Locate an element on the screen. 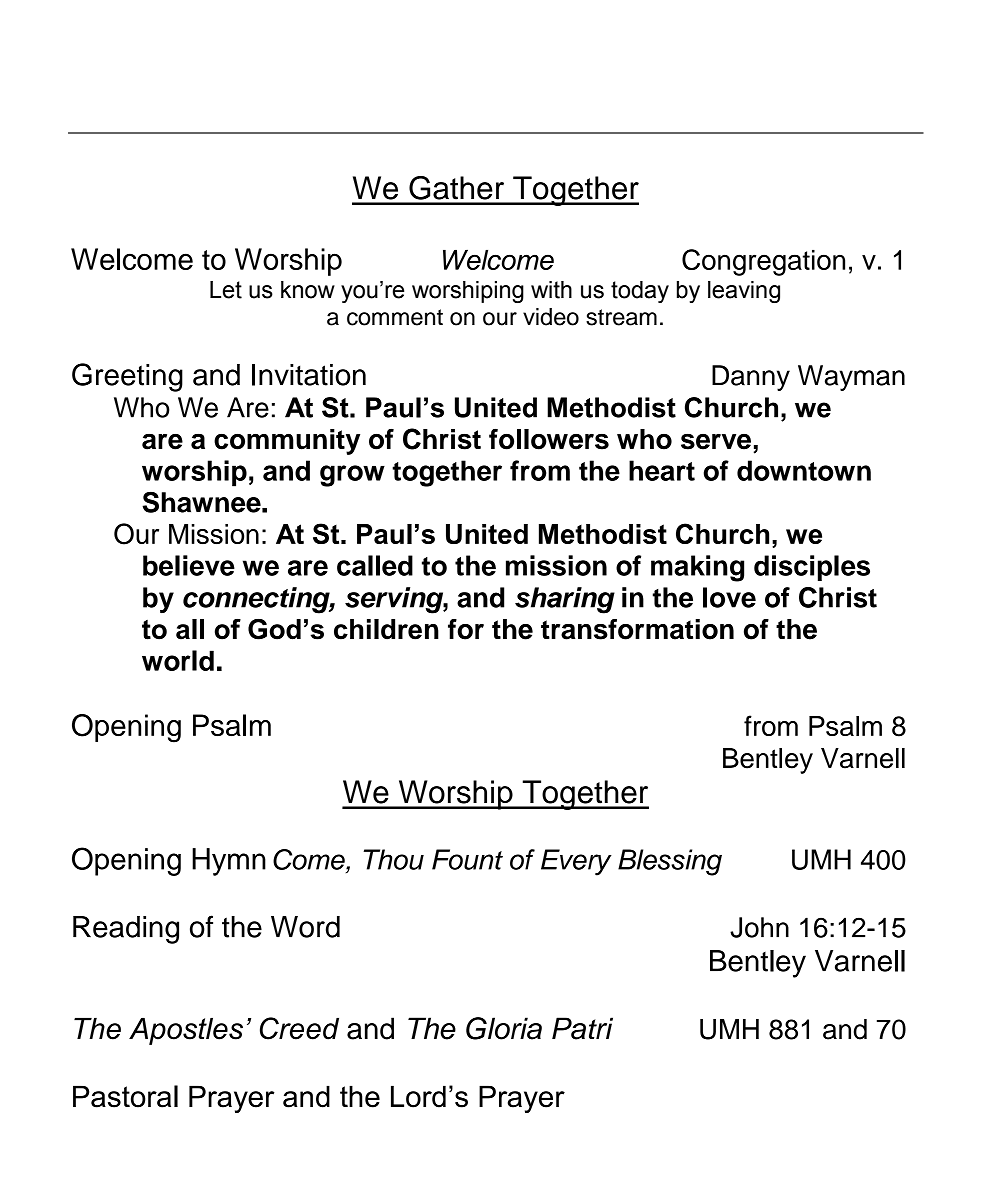 Image resolution: width=991 pixels, height=1204 pixels. world is located at coordinates (178, 660).
